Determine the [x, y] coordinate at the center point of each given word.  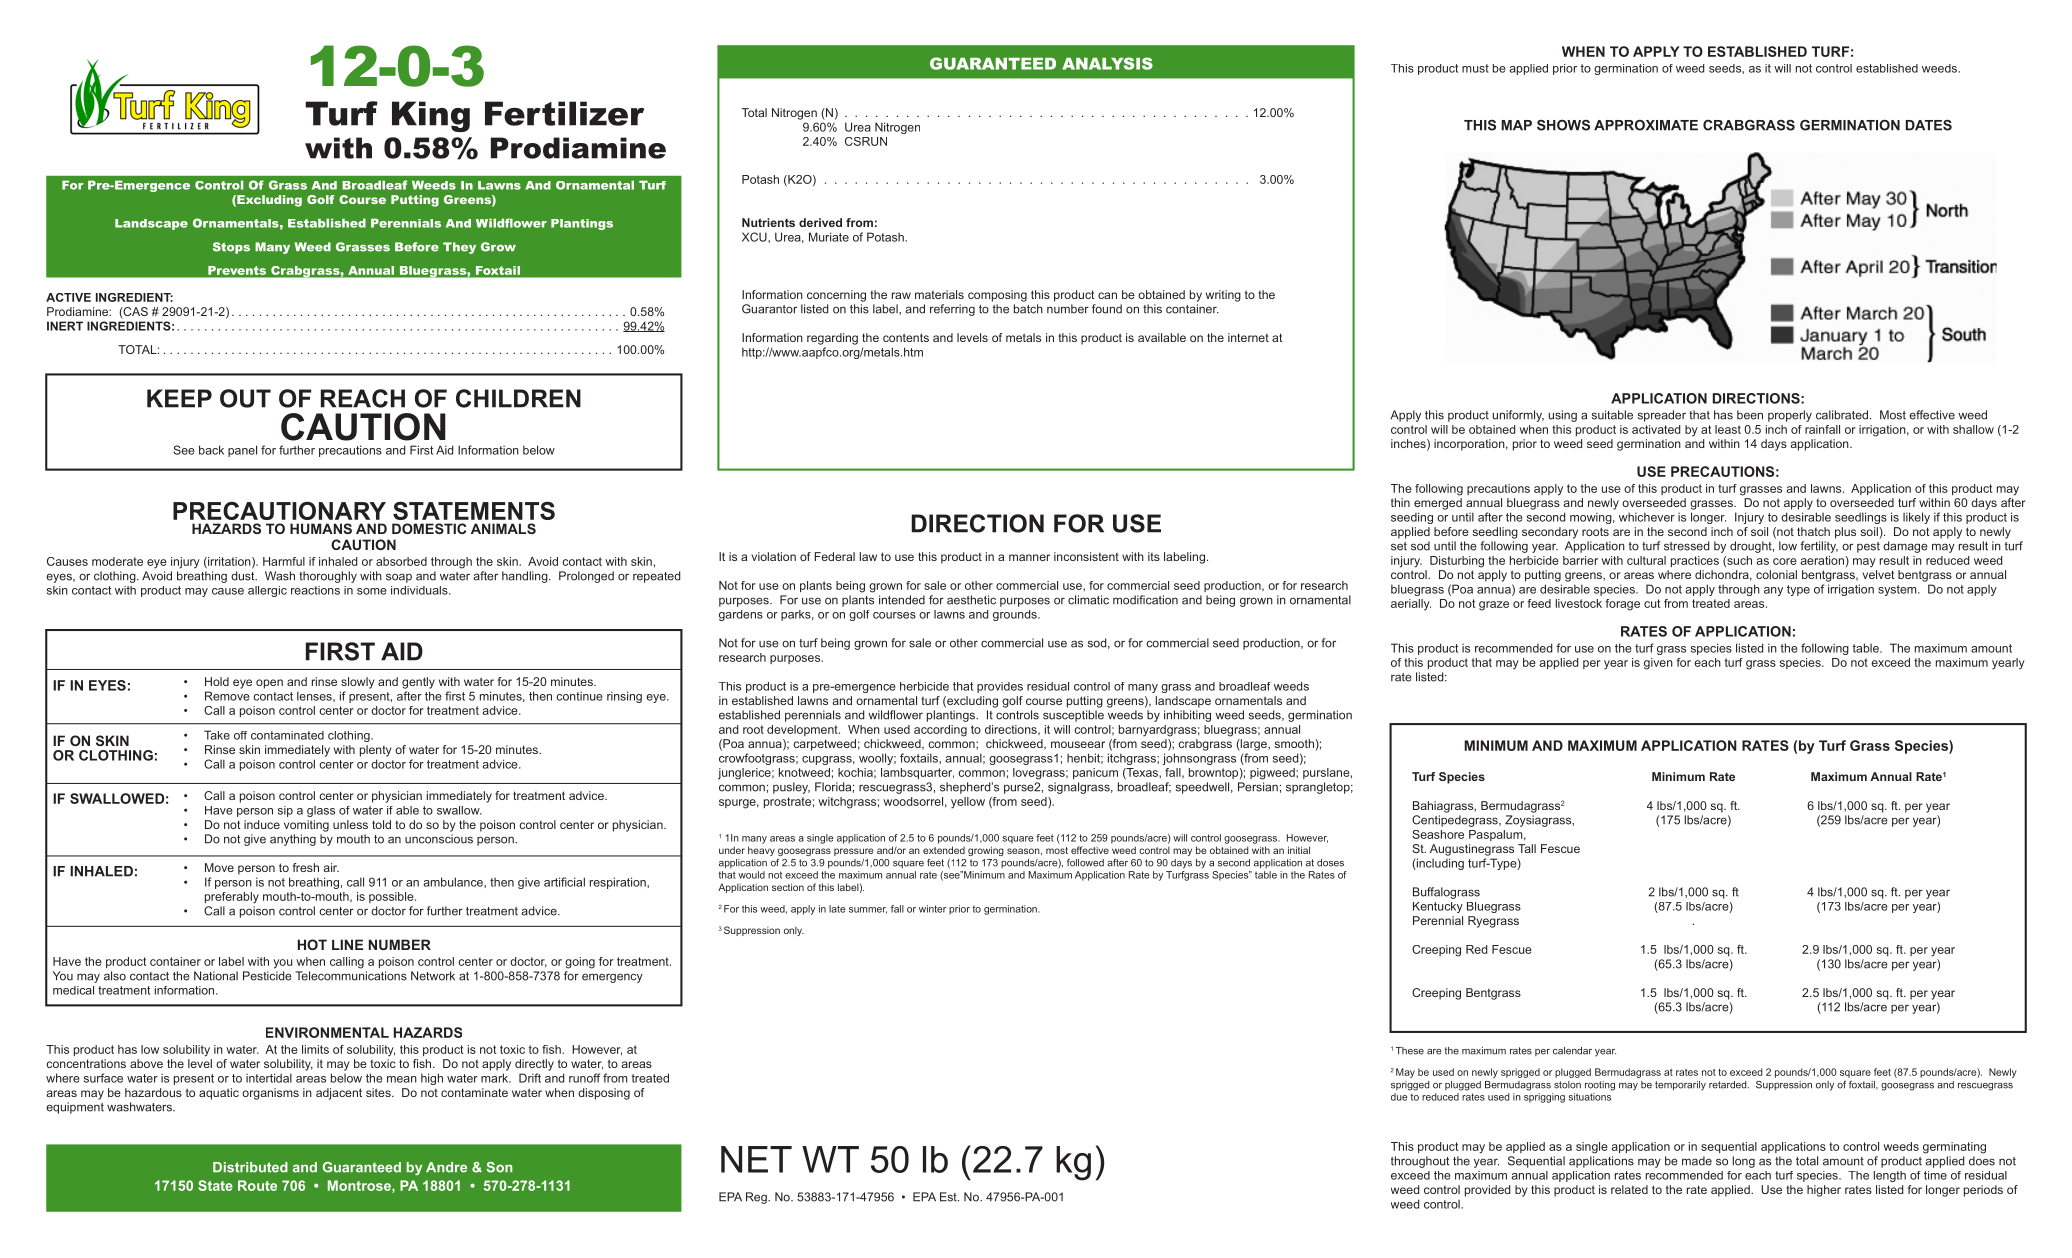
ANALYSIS [1107, 63]
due [1399, 1097]
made [1697, 1161]
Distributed [250, 1167]
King [431, 116]
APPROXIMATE [1646, 125]
